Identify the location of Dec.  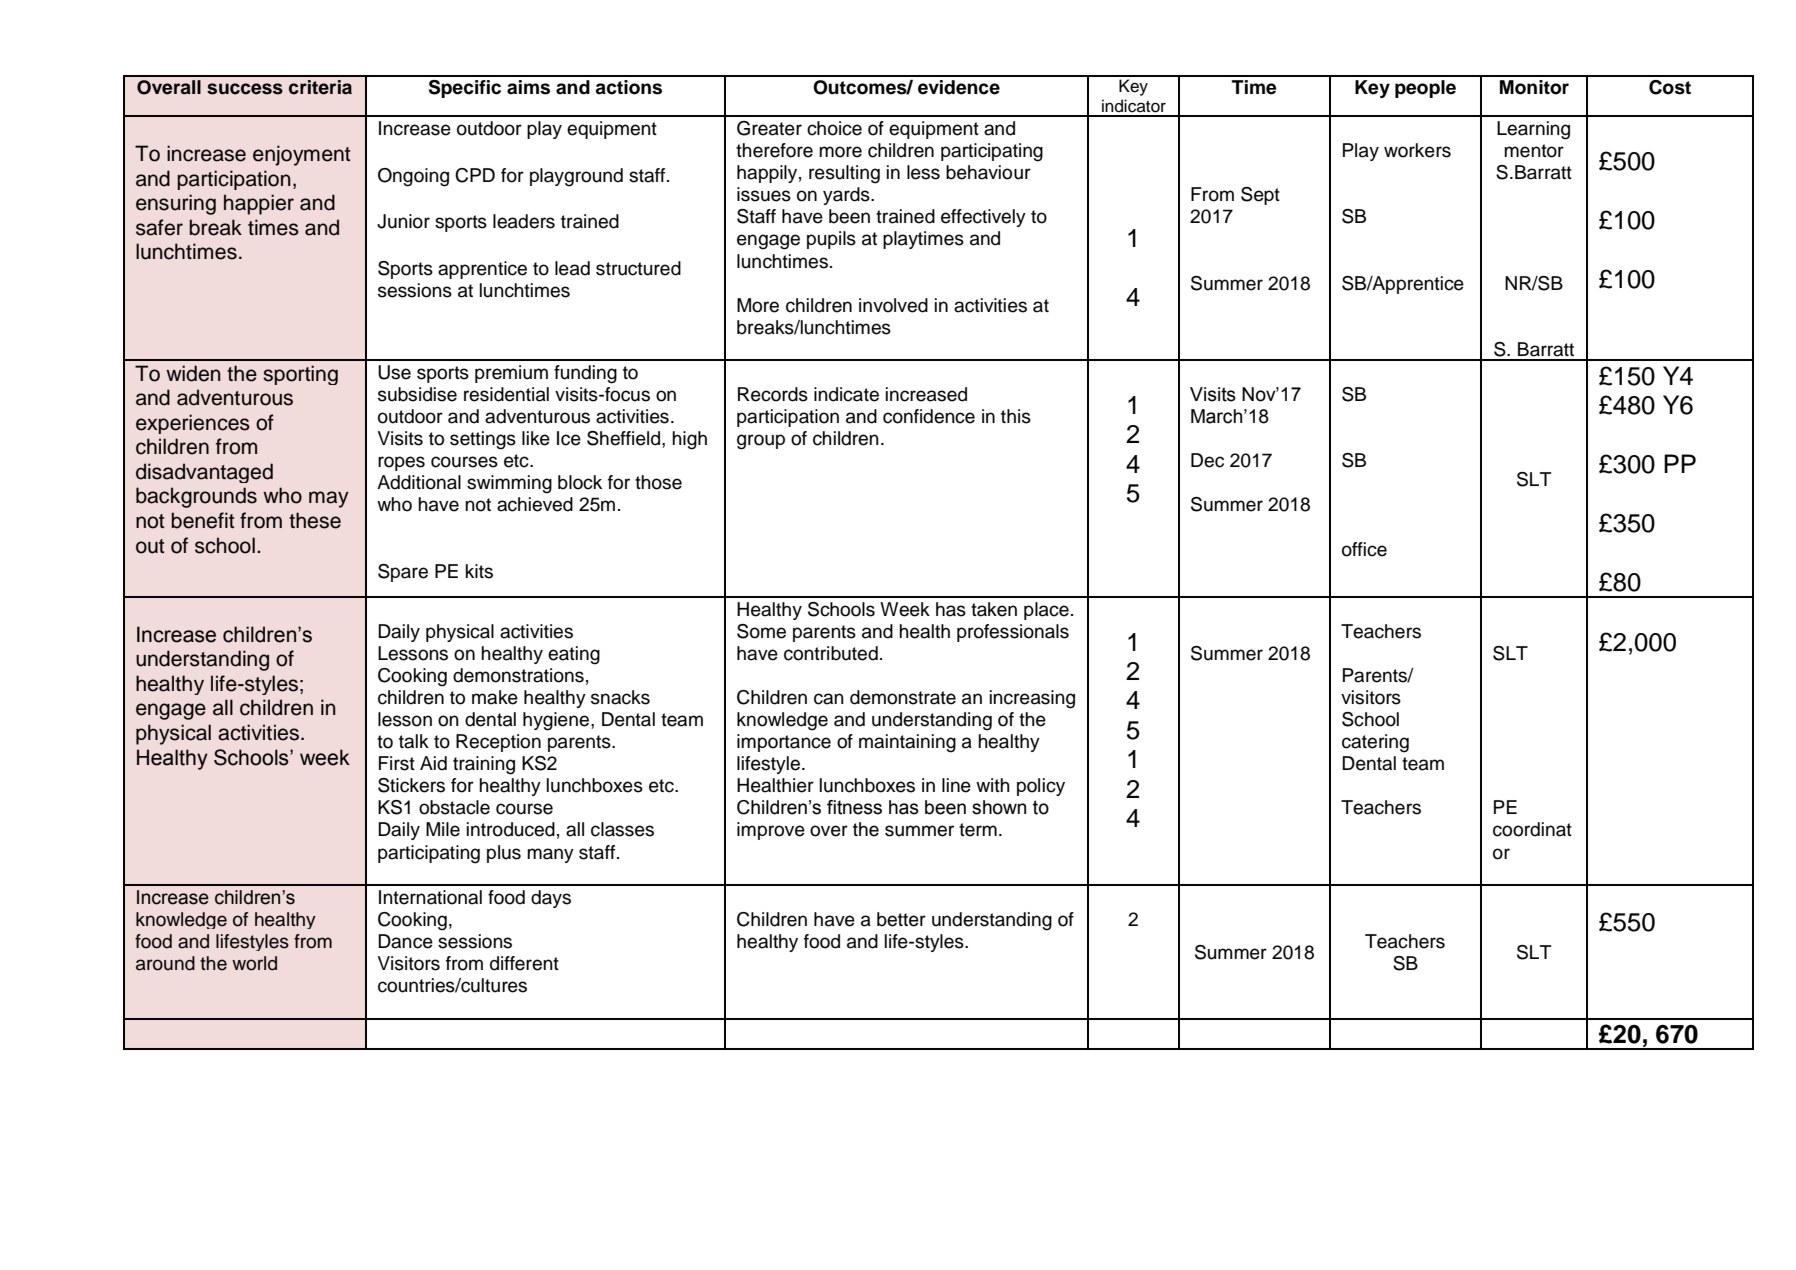
(1207, 460).
